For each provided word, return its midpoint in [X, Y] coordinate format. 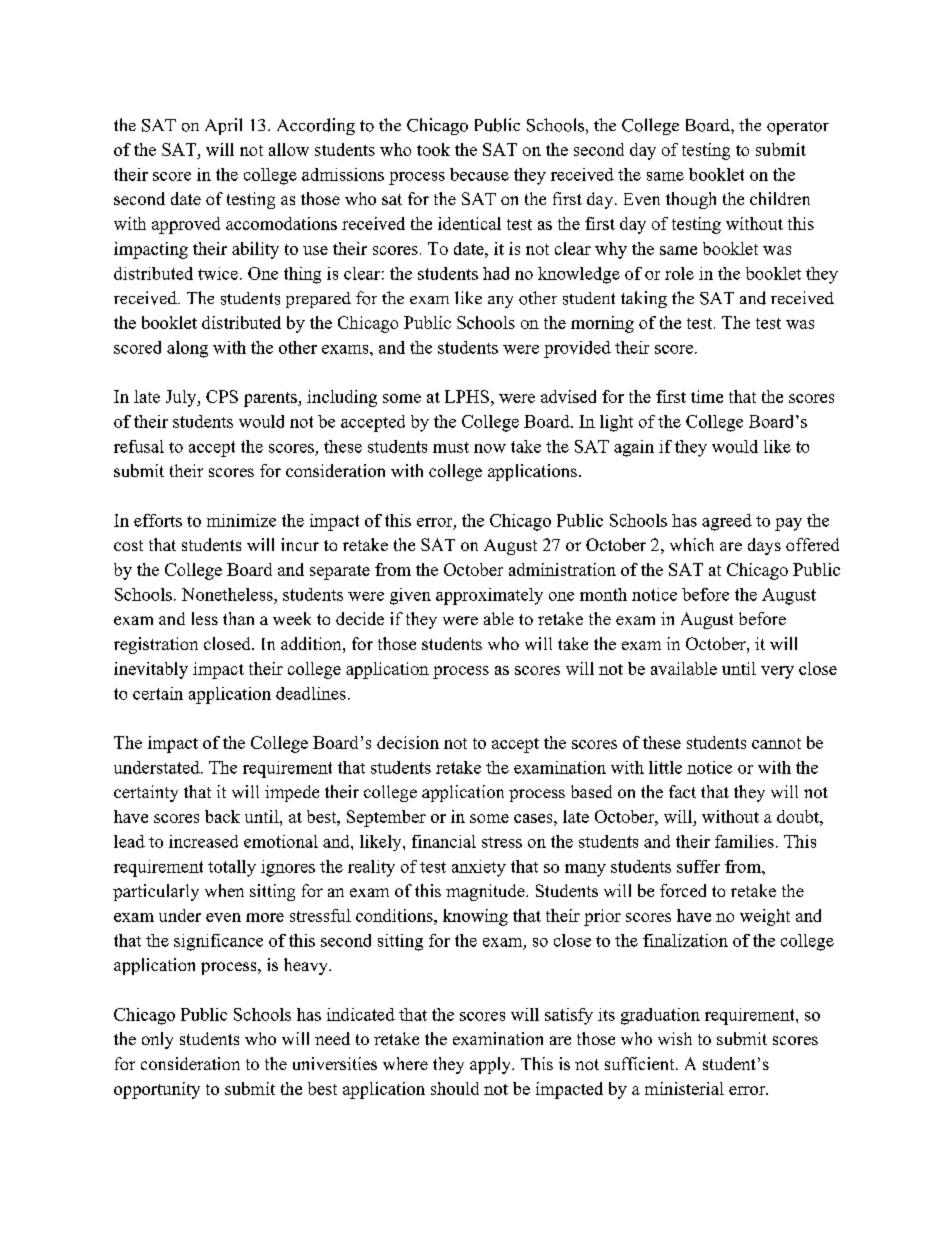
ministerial [684, 1088]
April [223, 126]
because [479, 174]
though [691, 200]
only [157, 1040]
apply [491, 1065]
